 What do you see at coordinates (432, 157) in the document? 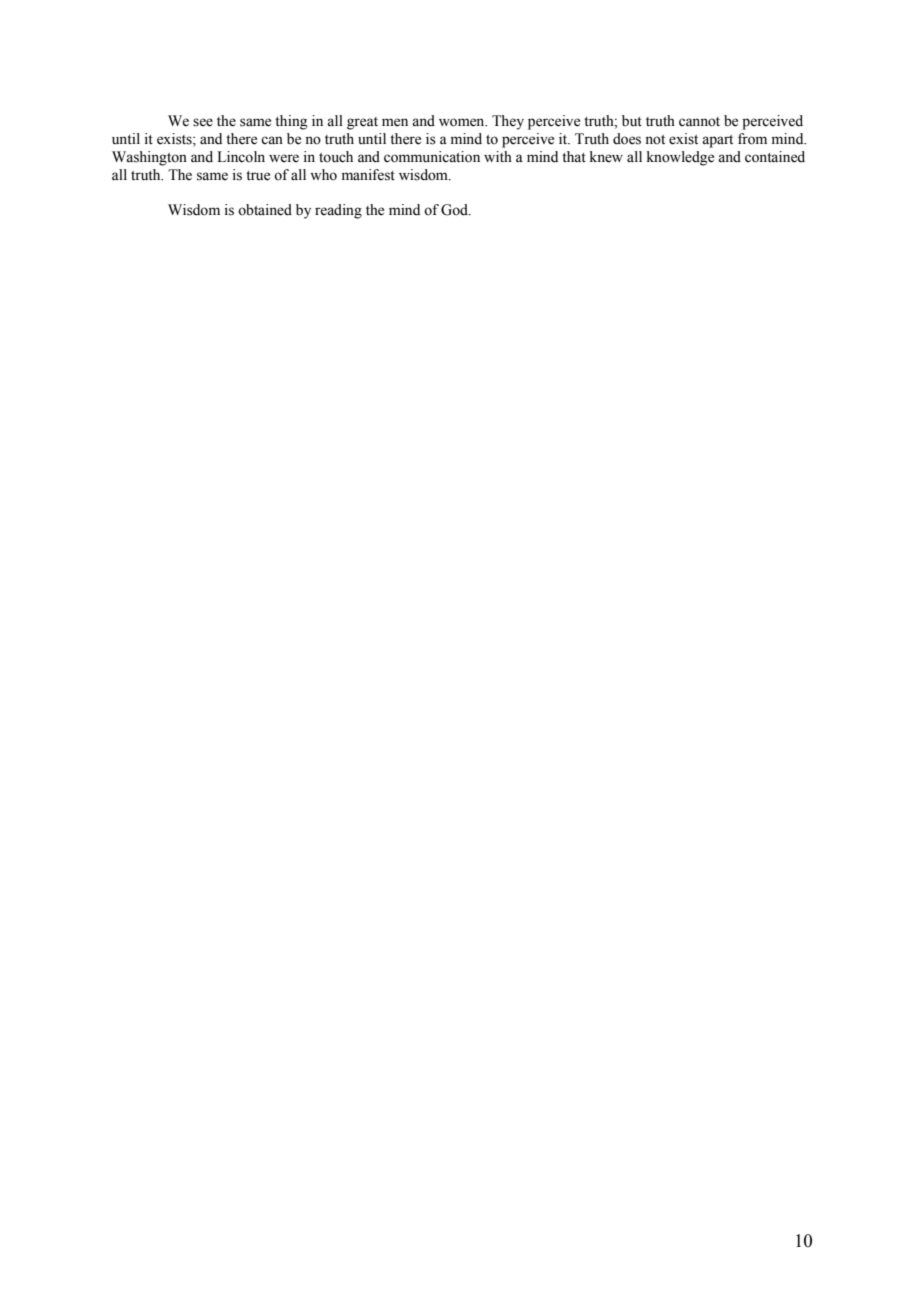
I see `communication` at bounding box center [432, 157].
